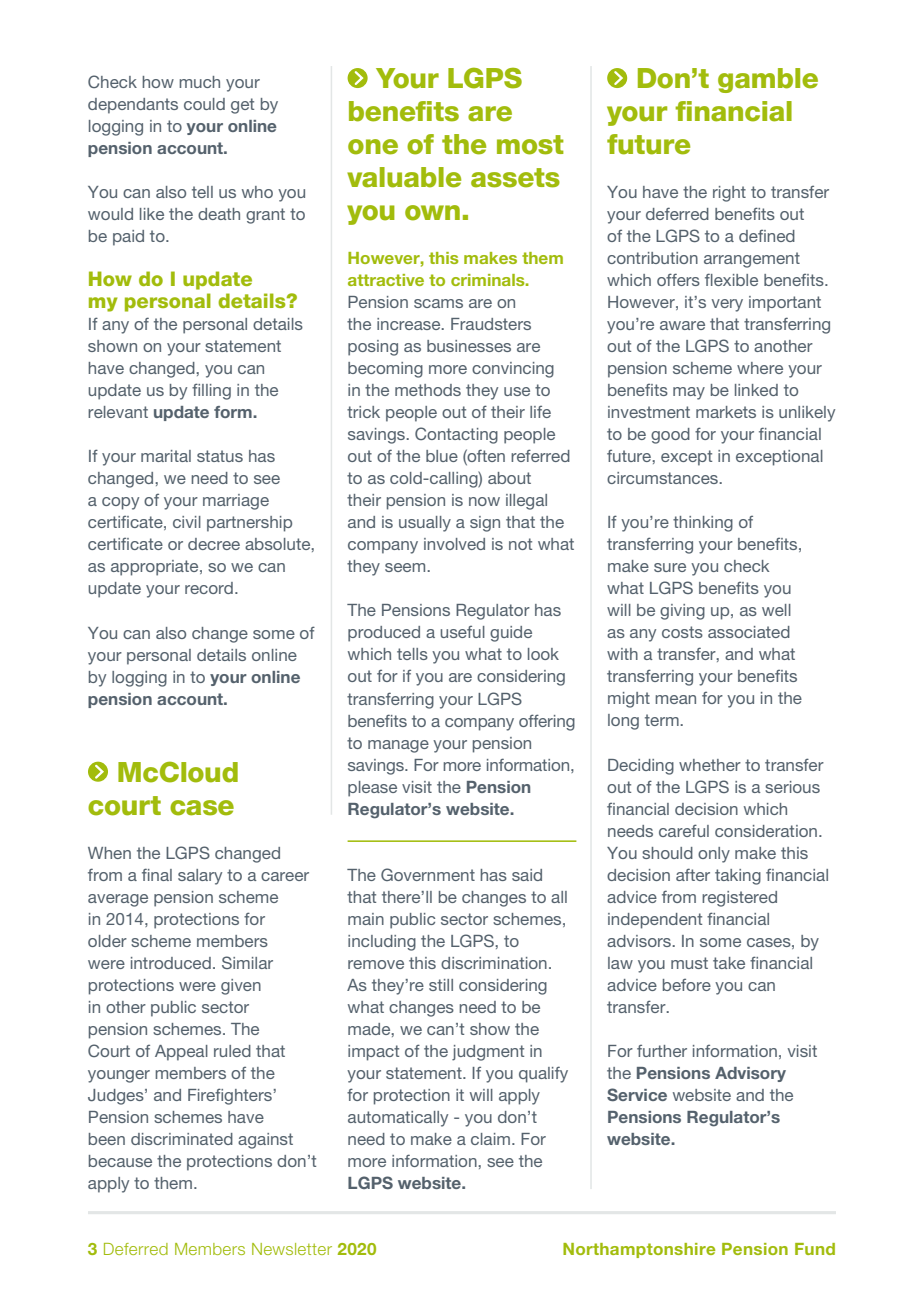  What do you see at coordinates (530, 145) in the screenshot?
I see `most` at bounding box center [530, 145].
